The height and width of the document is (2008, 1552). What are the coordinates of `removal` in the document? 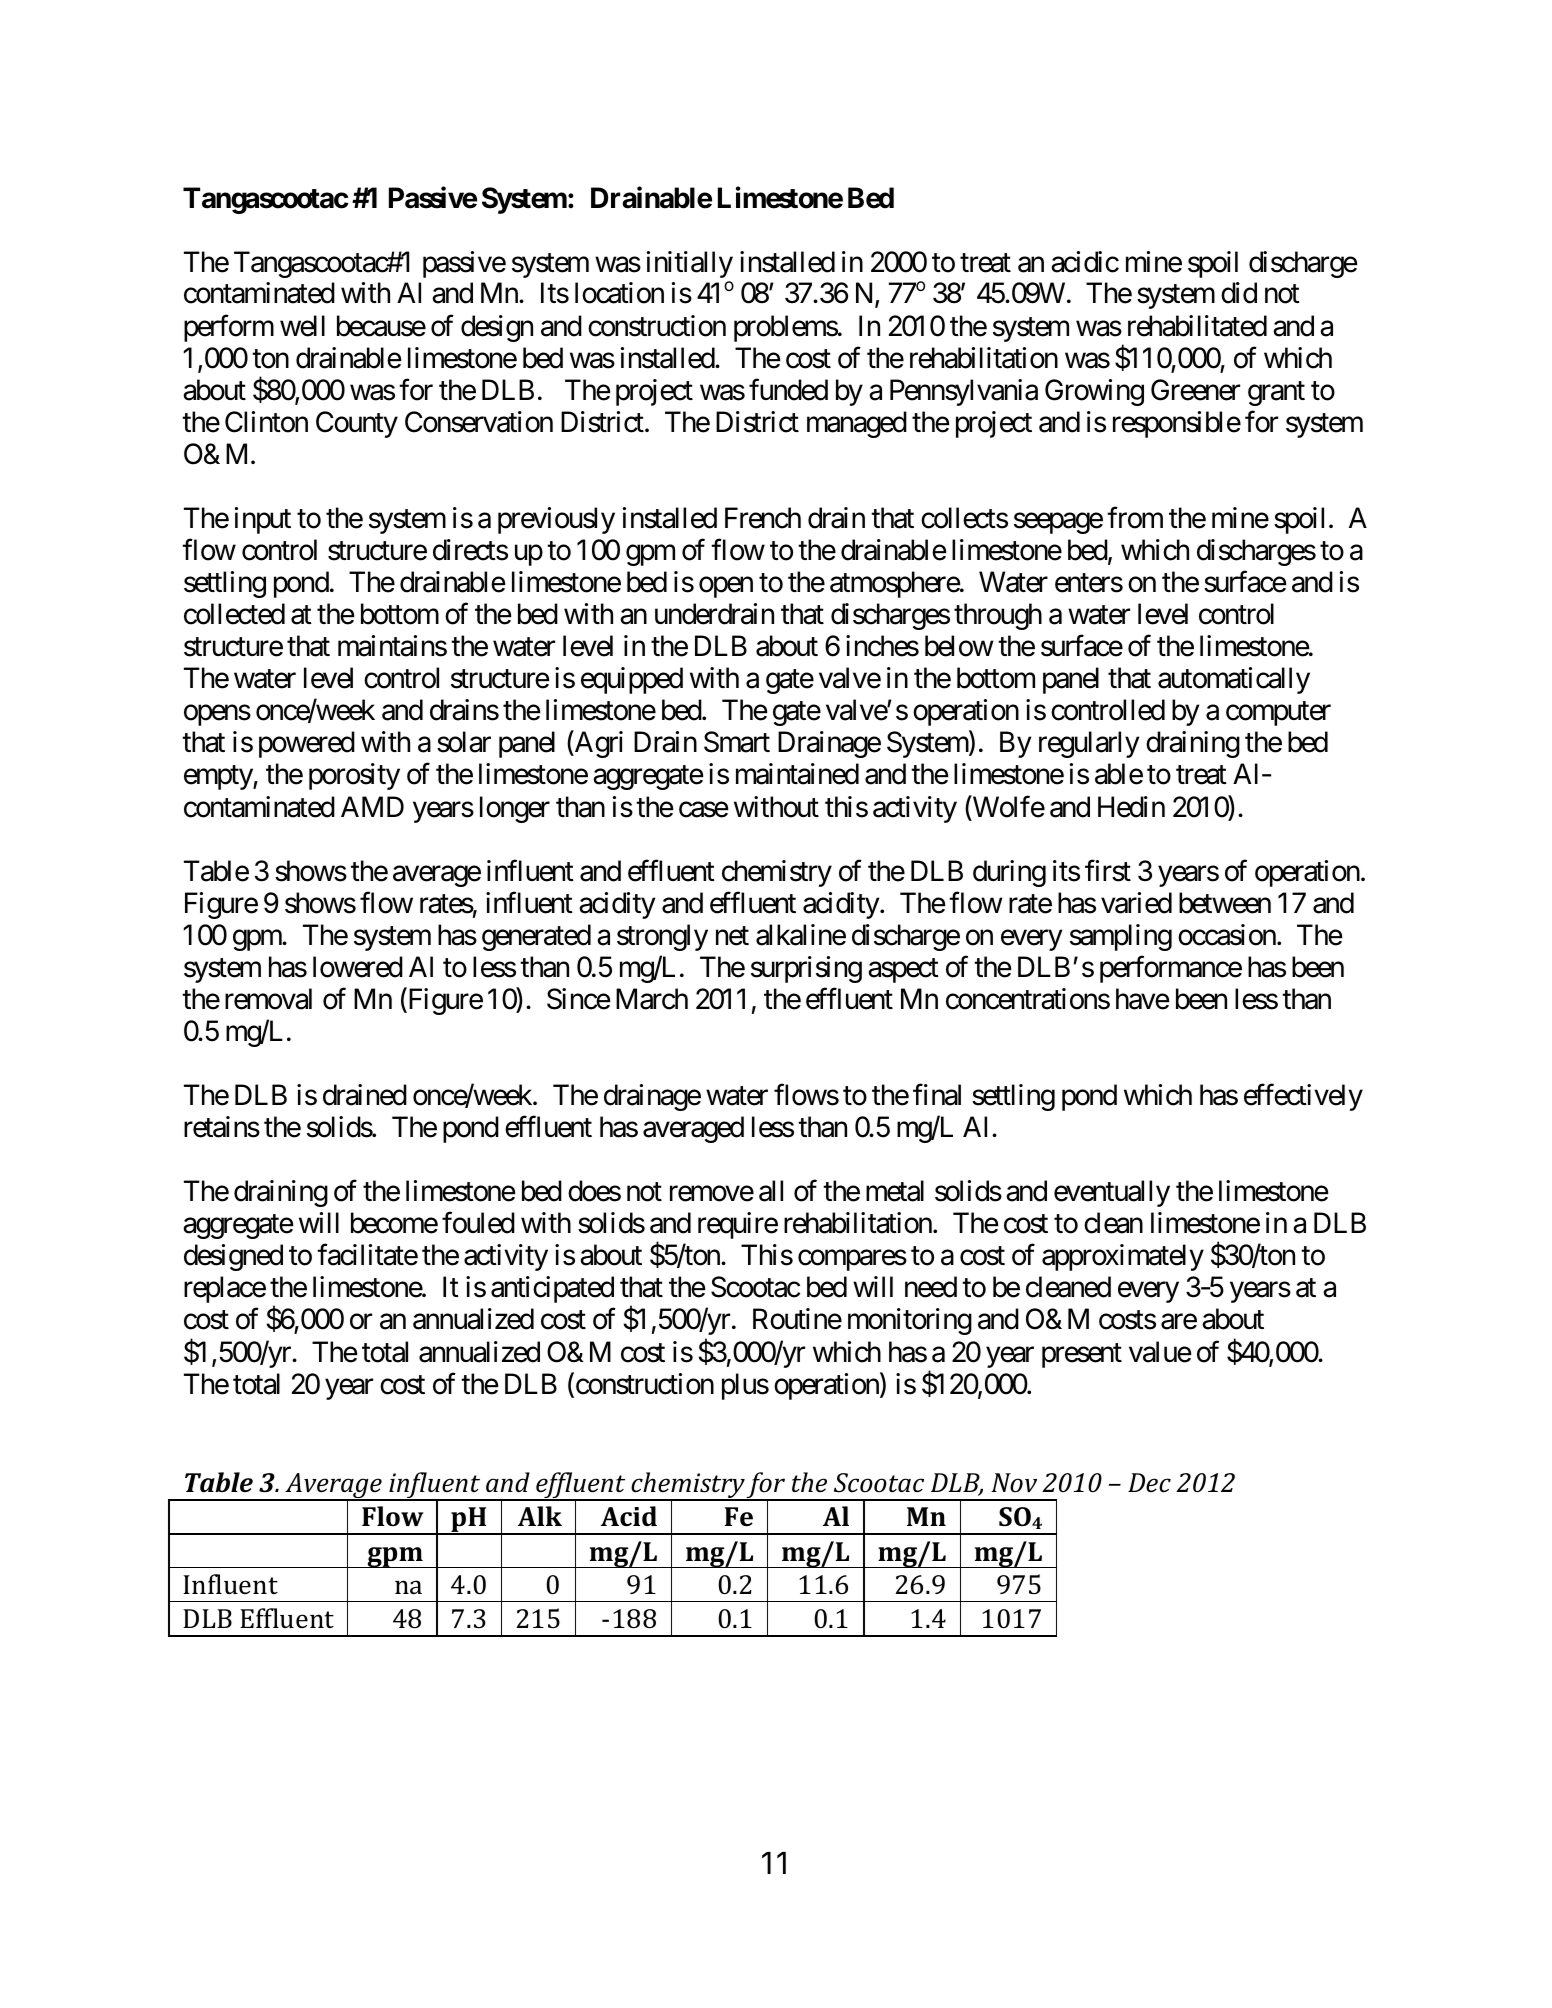 It's located at (268, 999).
